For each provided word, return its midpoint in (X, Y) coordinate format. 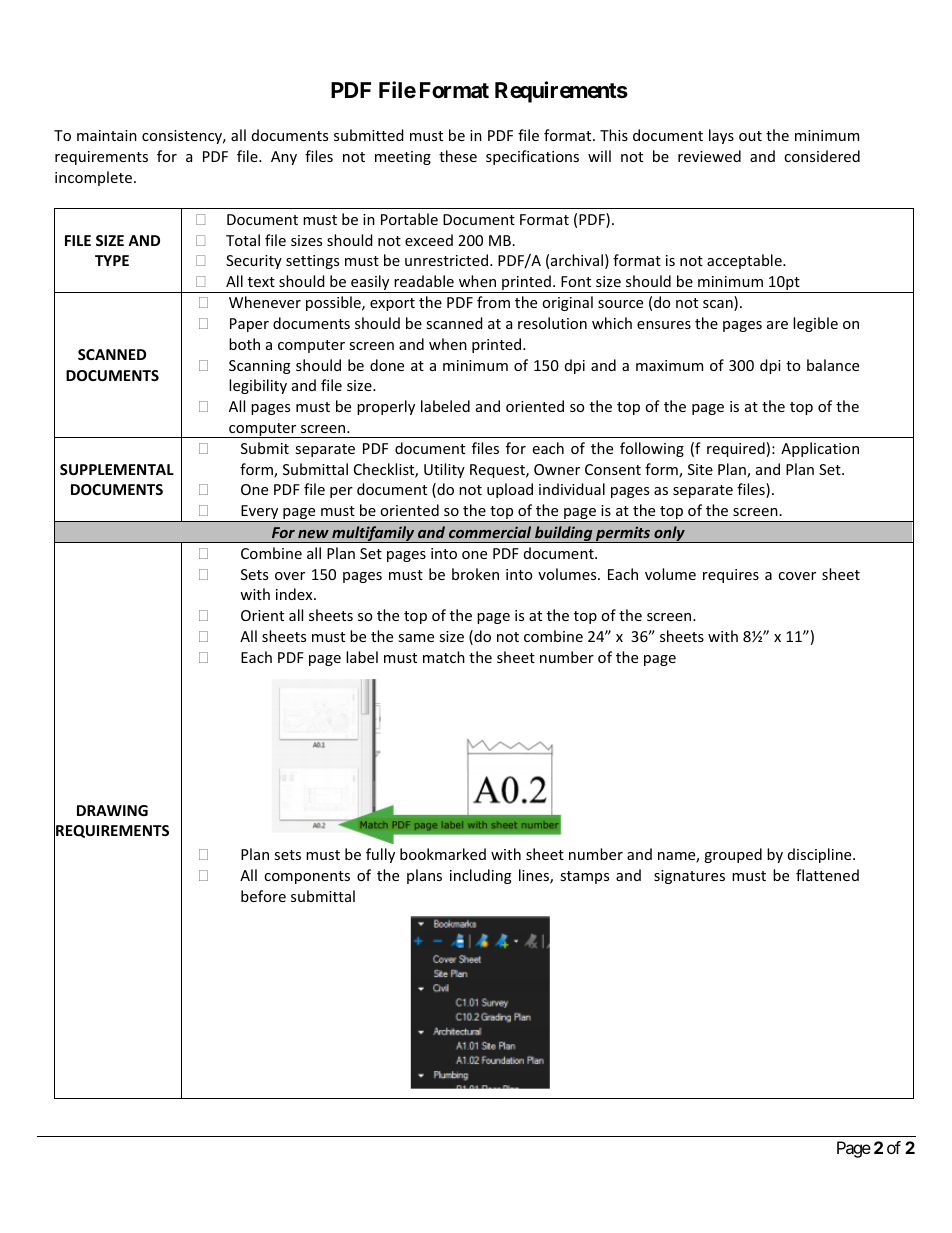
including (481, 876)
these (458, 156)
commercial (490, 532)
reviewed (709, 156)
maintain (107, 135)
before (263, 896)
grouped (733, 855)
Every (260, 513)
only (669, 534)
